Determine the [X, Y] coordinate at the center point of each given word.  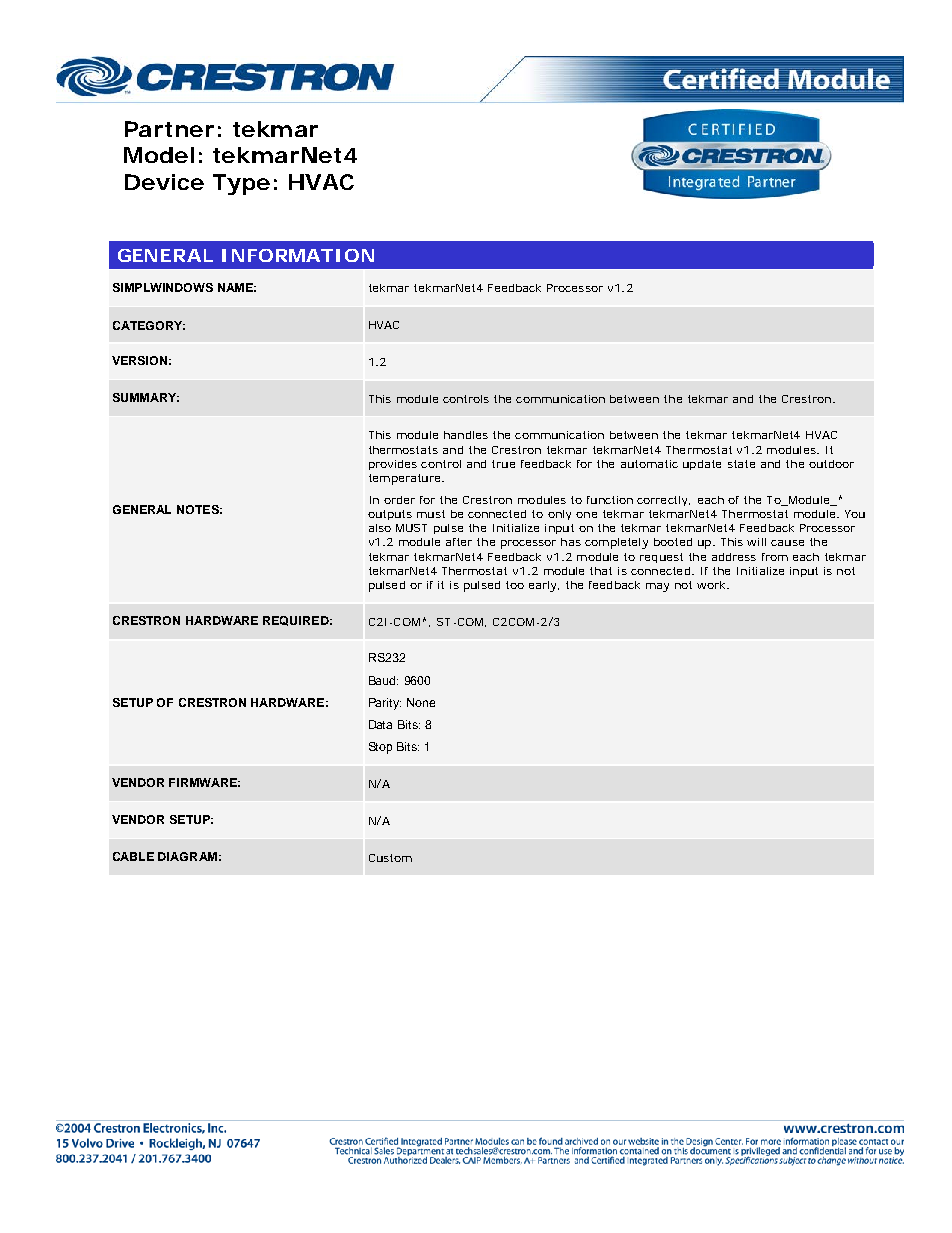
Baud [383, 680]
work [713, 585]
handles [466, 435]
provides [393, 465]
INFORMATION [298, 255]
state [741, 464]
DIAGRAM [187, 856]
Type [241, 184]
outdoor [831, 464]
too [515, 585]
